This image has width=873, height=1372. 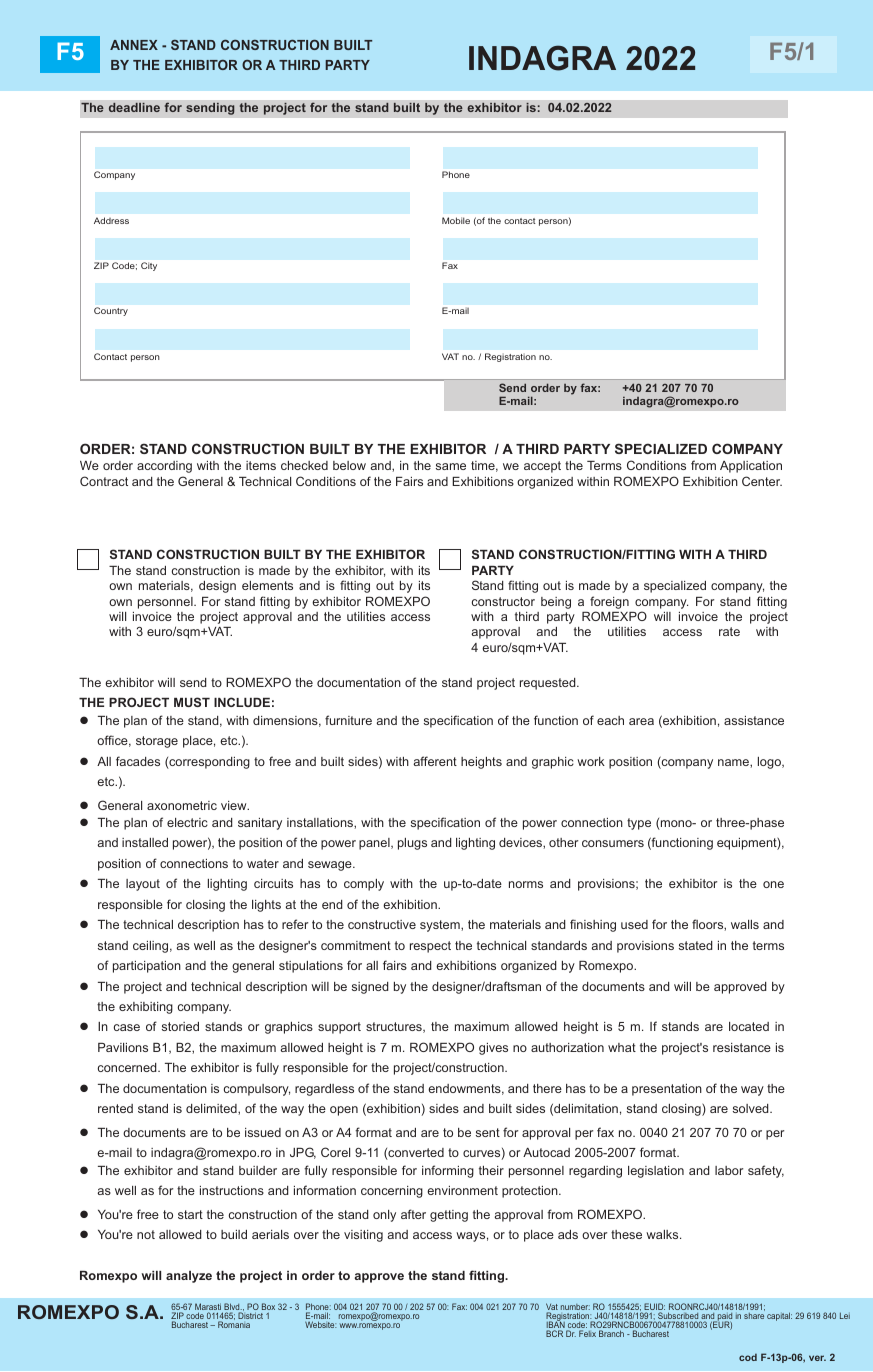 What do you see at coordinates (430, 947) in the image?
I see `respect` at bounding box center [430, 947].
